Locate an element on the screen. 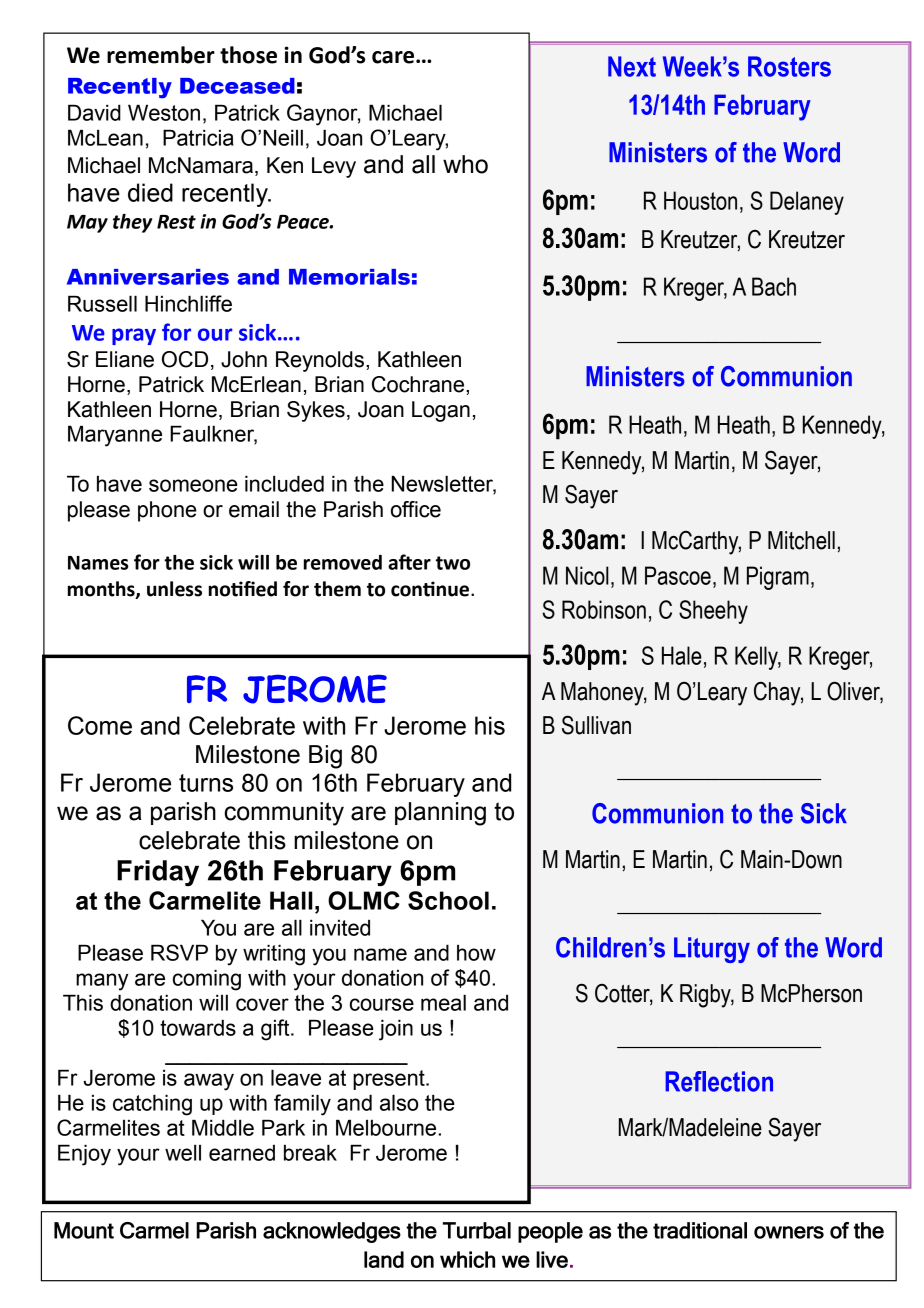  Liturgy is located at coordinates (712, 950).
